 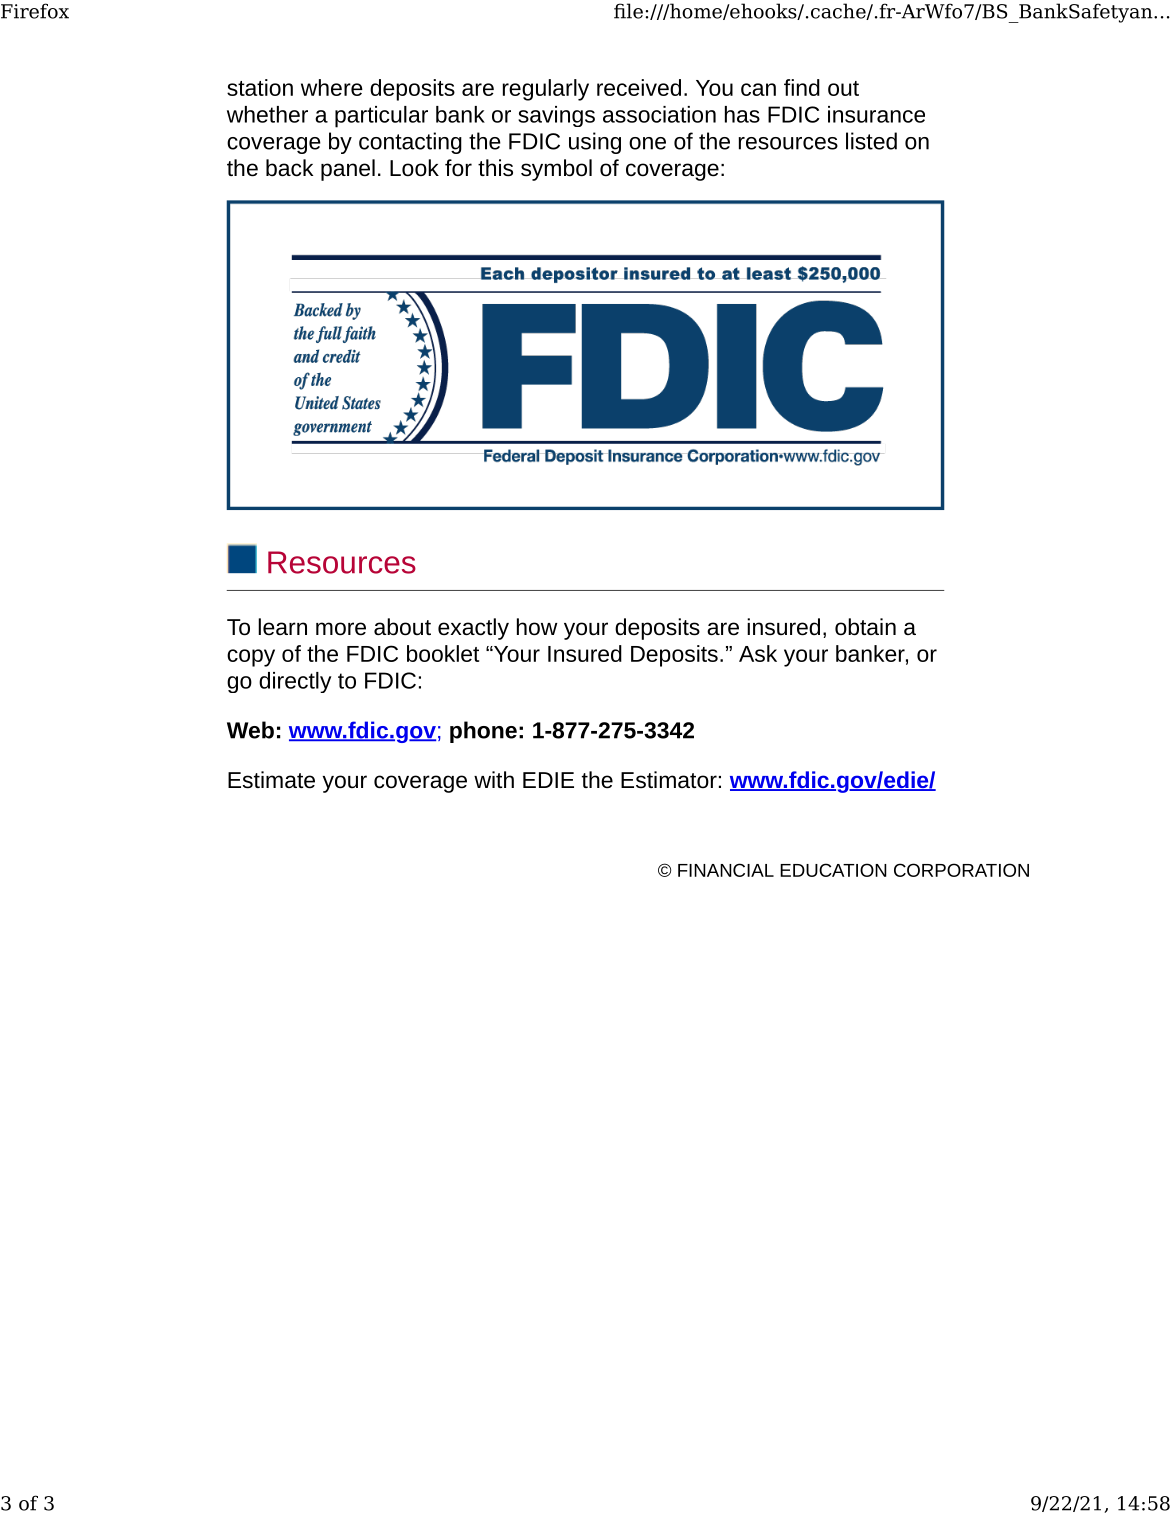 I want to click on learn, so click(x=282, y=627).
